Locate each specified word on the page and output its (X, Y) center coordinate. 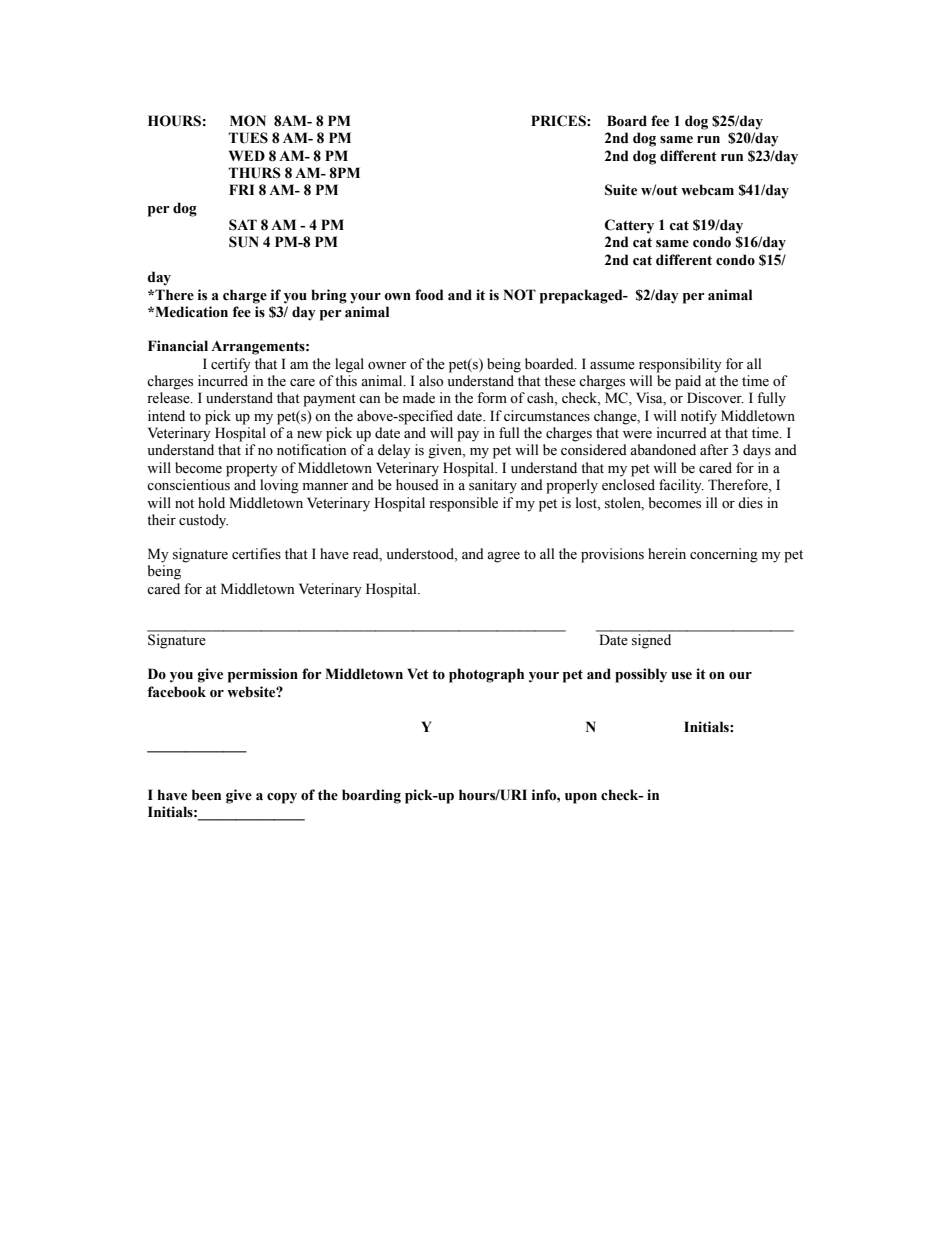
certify (231, 365)
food (429, 295)
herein (667, 554)
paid (688, 382)
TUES (248, 138)
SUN (244, 242)
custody (203, 521)
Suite (621, 190)
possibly (641, 675)
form (492, 397)
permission (263, 675)
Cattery (629, 226)
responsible (463, 504)
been (206, 795)
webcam (707, 190)
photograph (486, 675)
